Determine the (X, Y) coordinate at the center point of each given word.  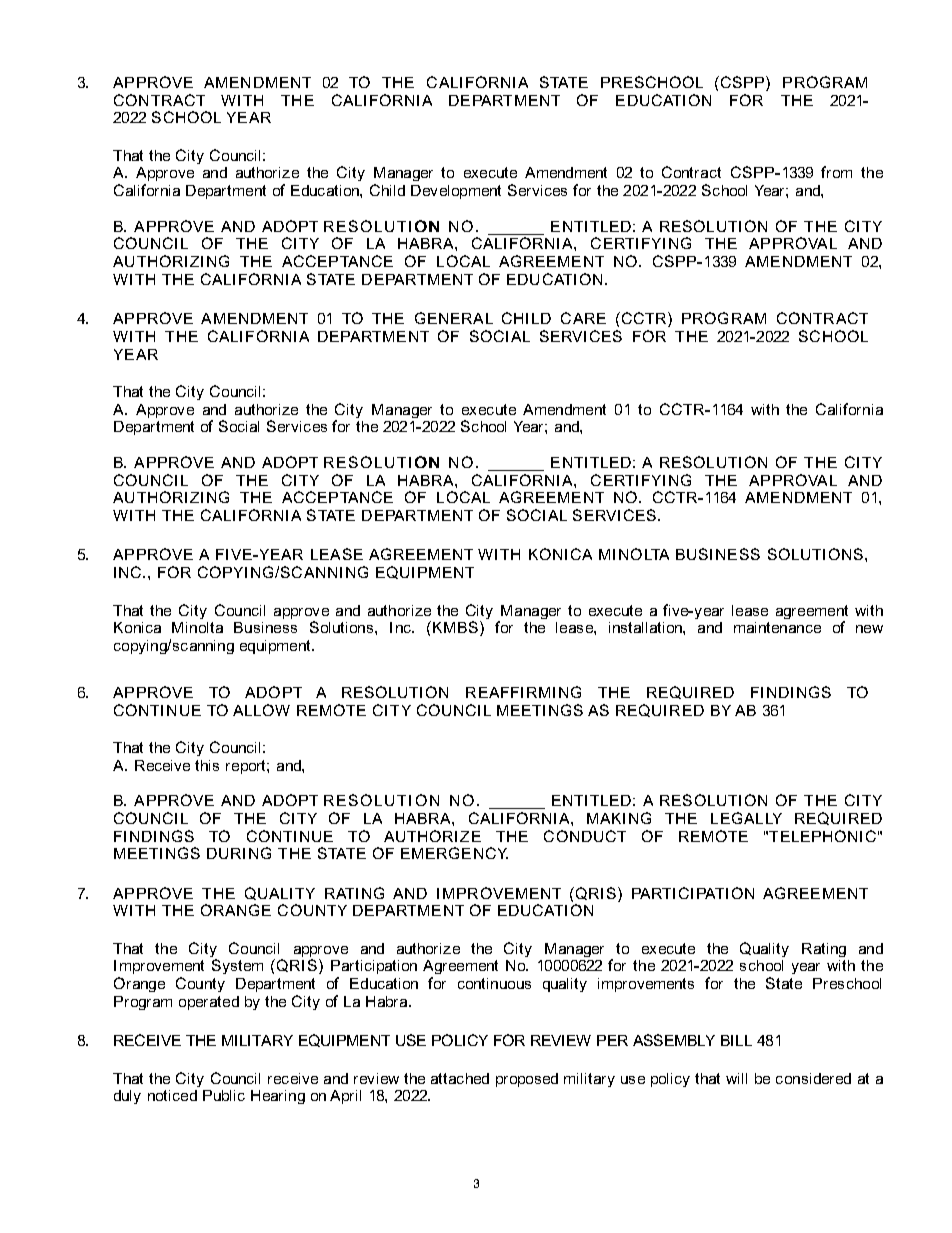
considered (813, 1078)
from (836, 172)
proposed (527, 1080)
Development (456, 192)
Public (224, 1095)
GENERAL (454, 318)
